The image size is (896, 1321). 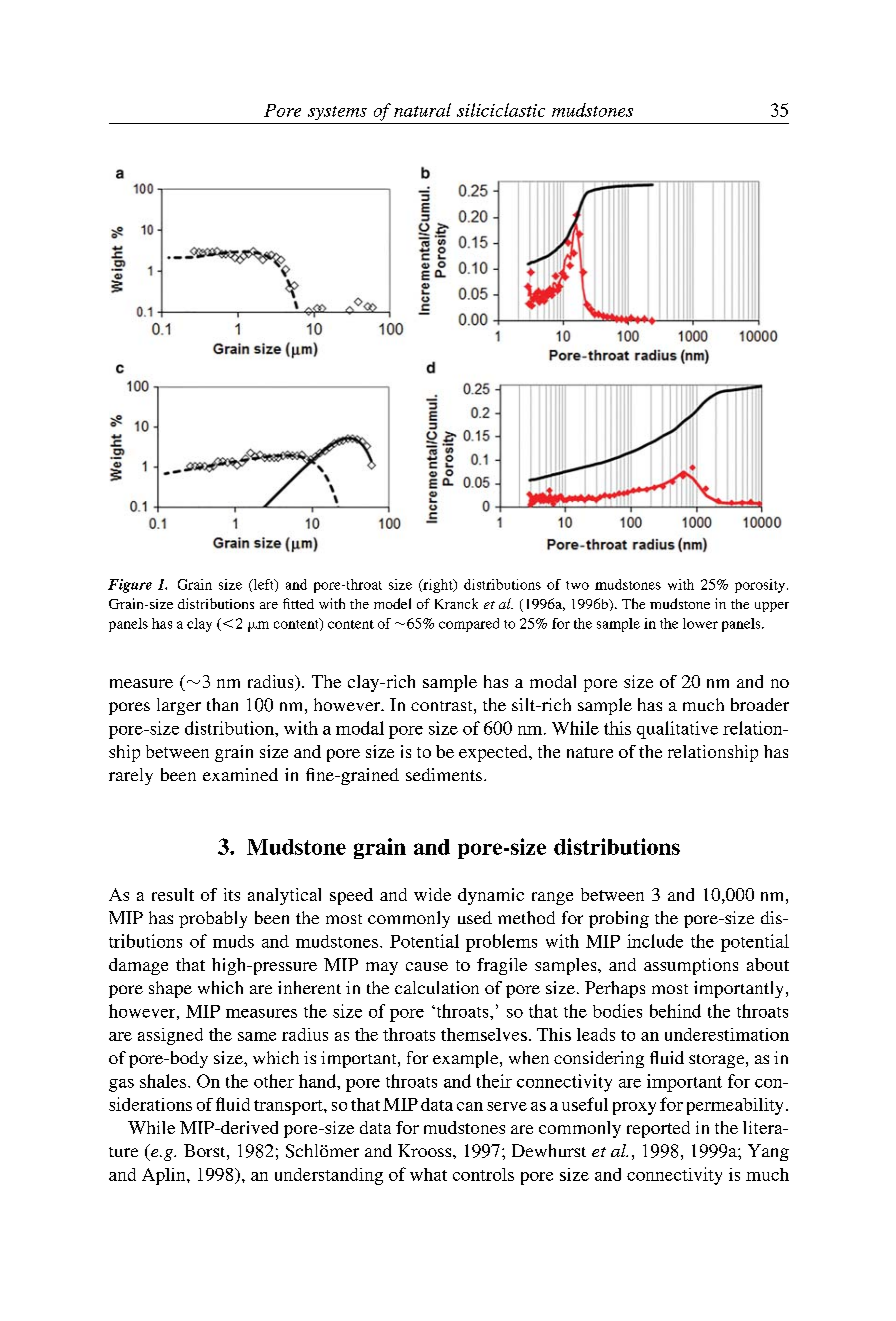 What do you see at coordinates (422, 110) in the document?
I see `natural` at bounding box center [422, 110].
